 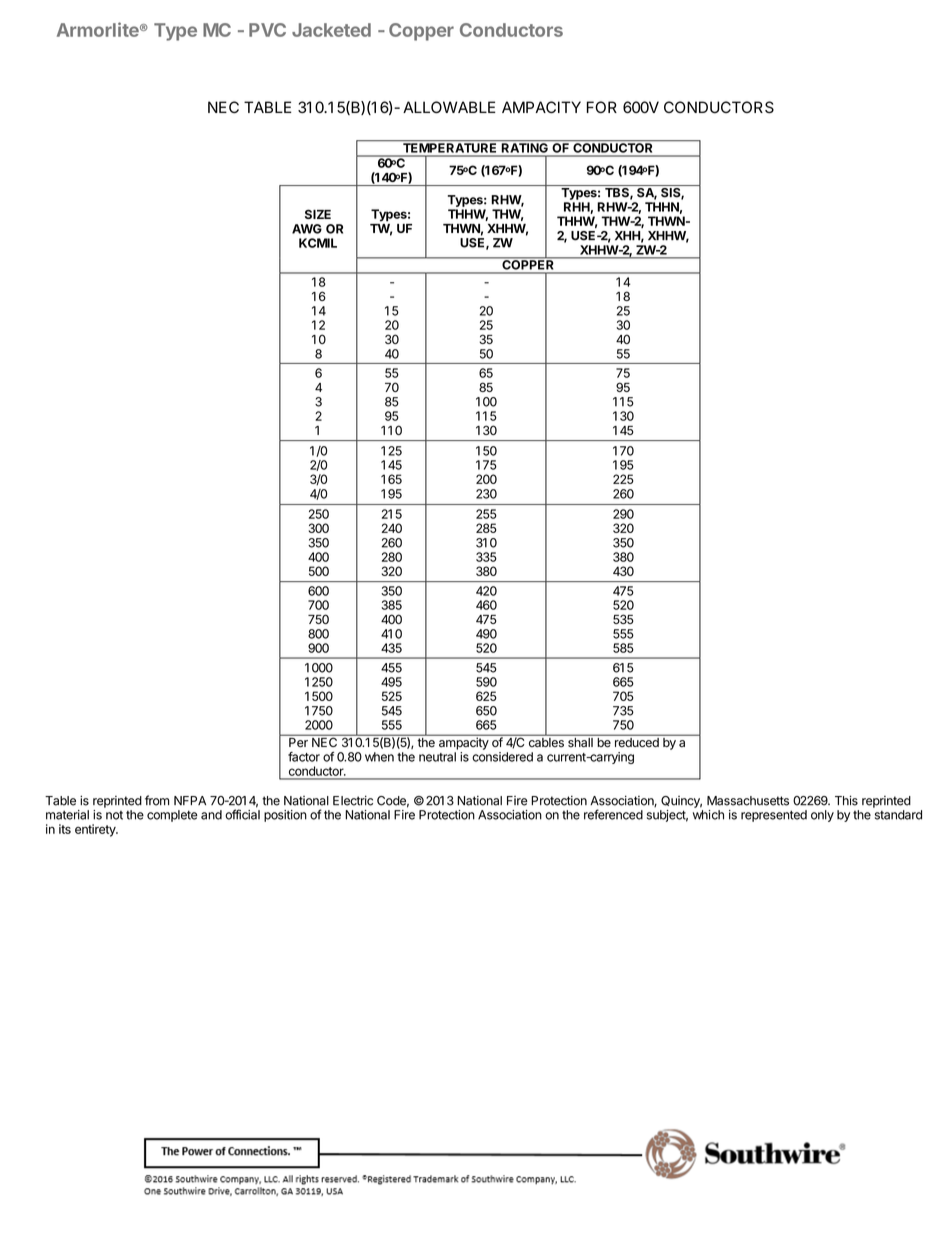 What do you see at coordinates (157, 800) in the screenshot?
I see `from` at bounding box center [157, 800].
